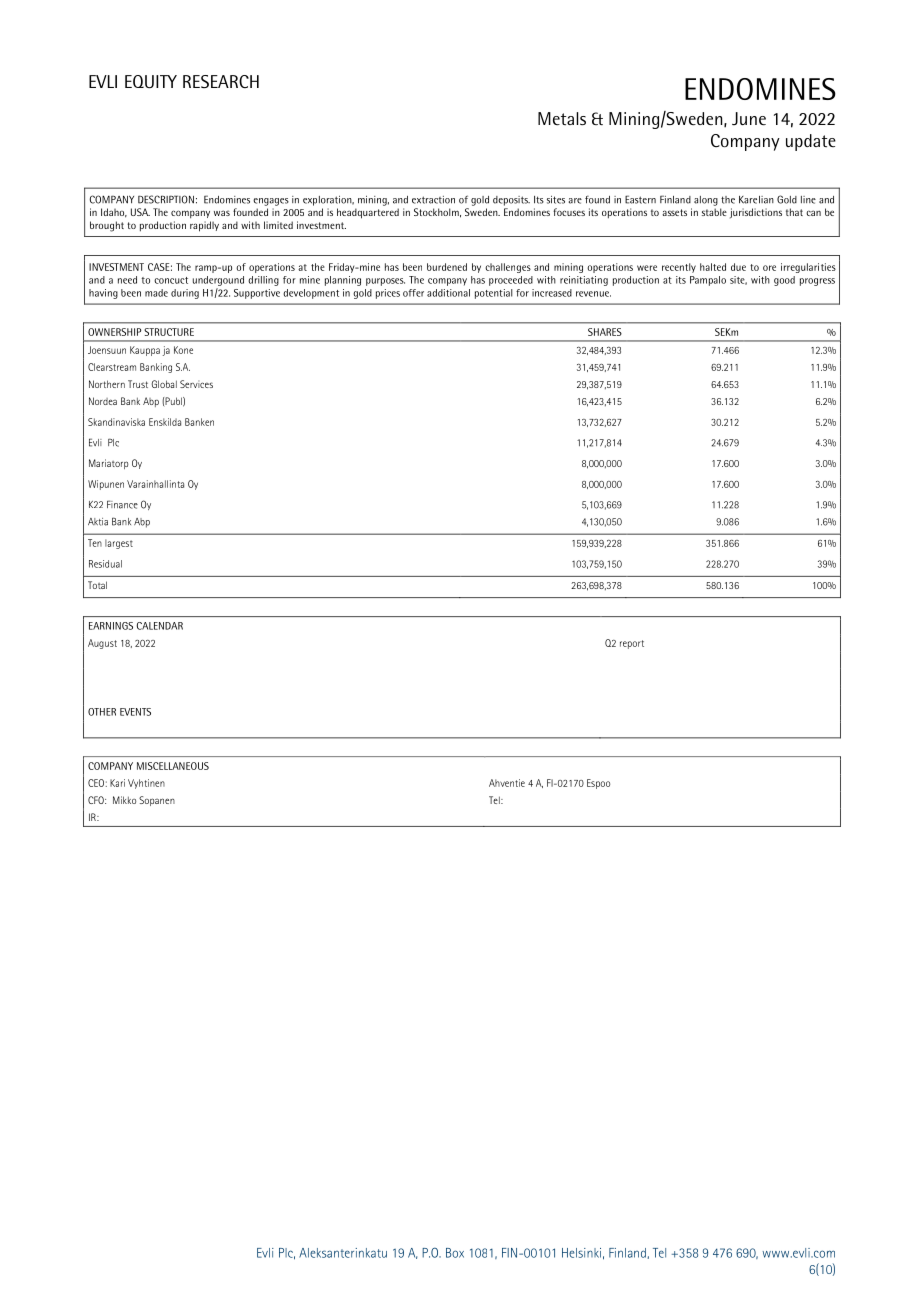 The width and height of the page is (924, 1308). Describe the element at coordinates (632, 644) in the page. I see `report` at that location.
